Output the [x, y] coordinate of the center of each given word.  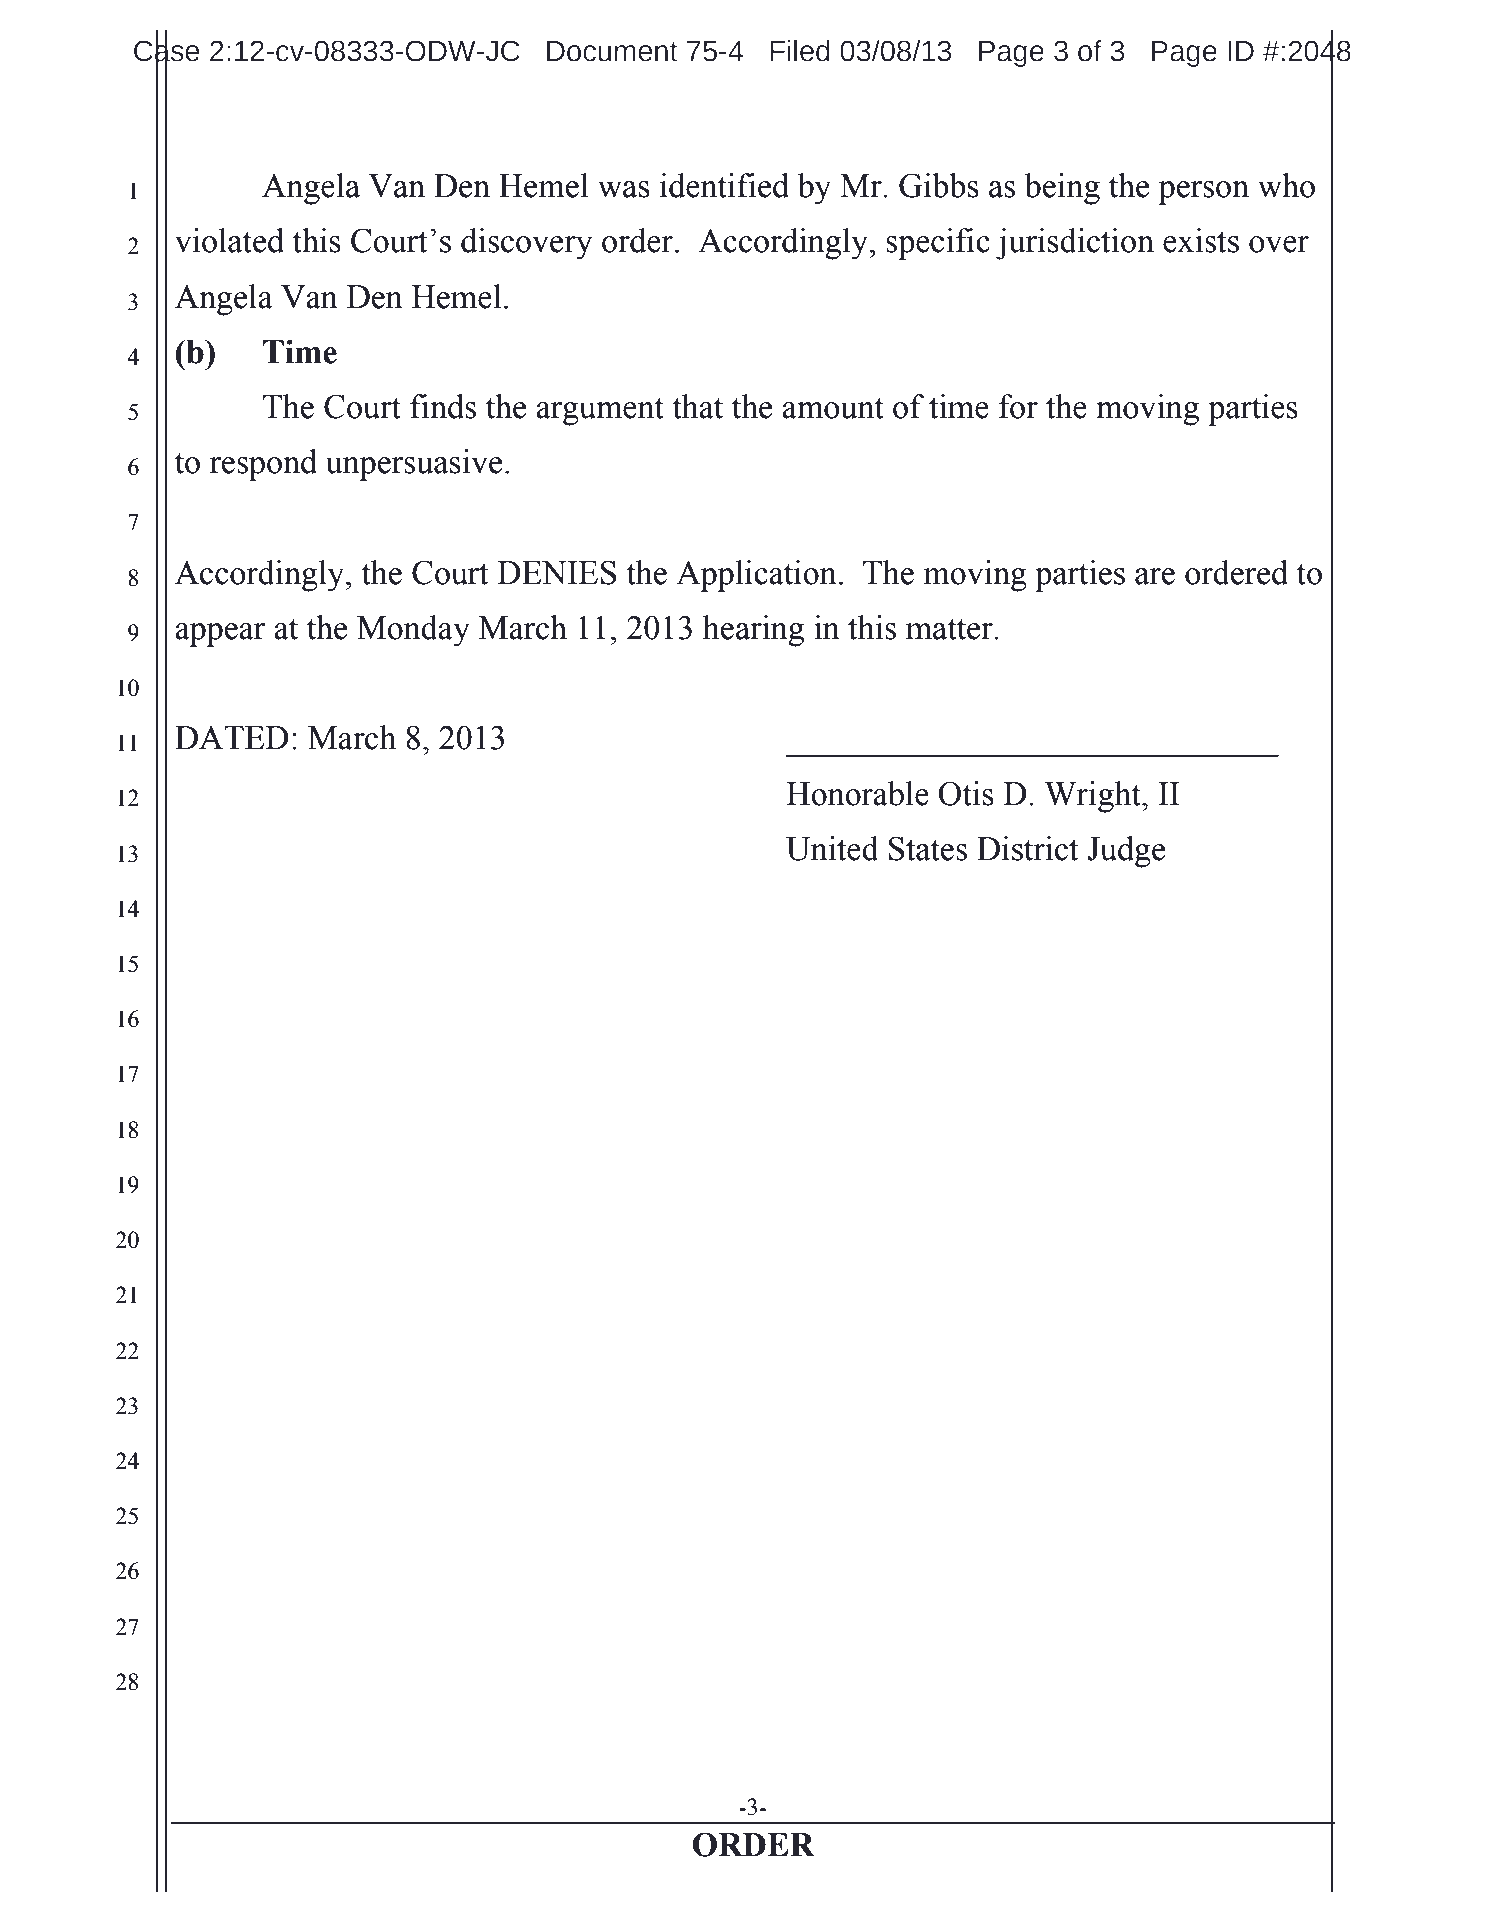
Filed [800, 51]
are [1155, 576]
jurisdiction [1075, 244]
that [697, 406]
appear [220, 635]
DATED [232, 737]
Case [167, 50]
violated [229, 240]
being [1062, 189]
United [832, 848]
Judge [1126, 852]
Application [756, 576]
